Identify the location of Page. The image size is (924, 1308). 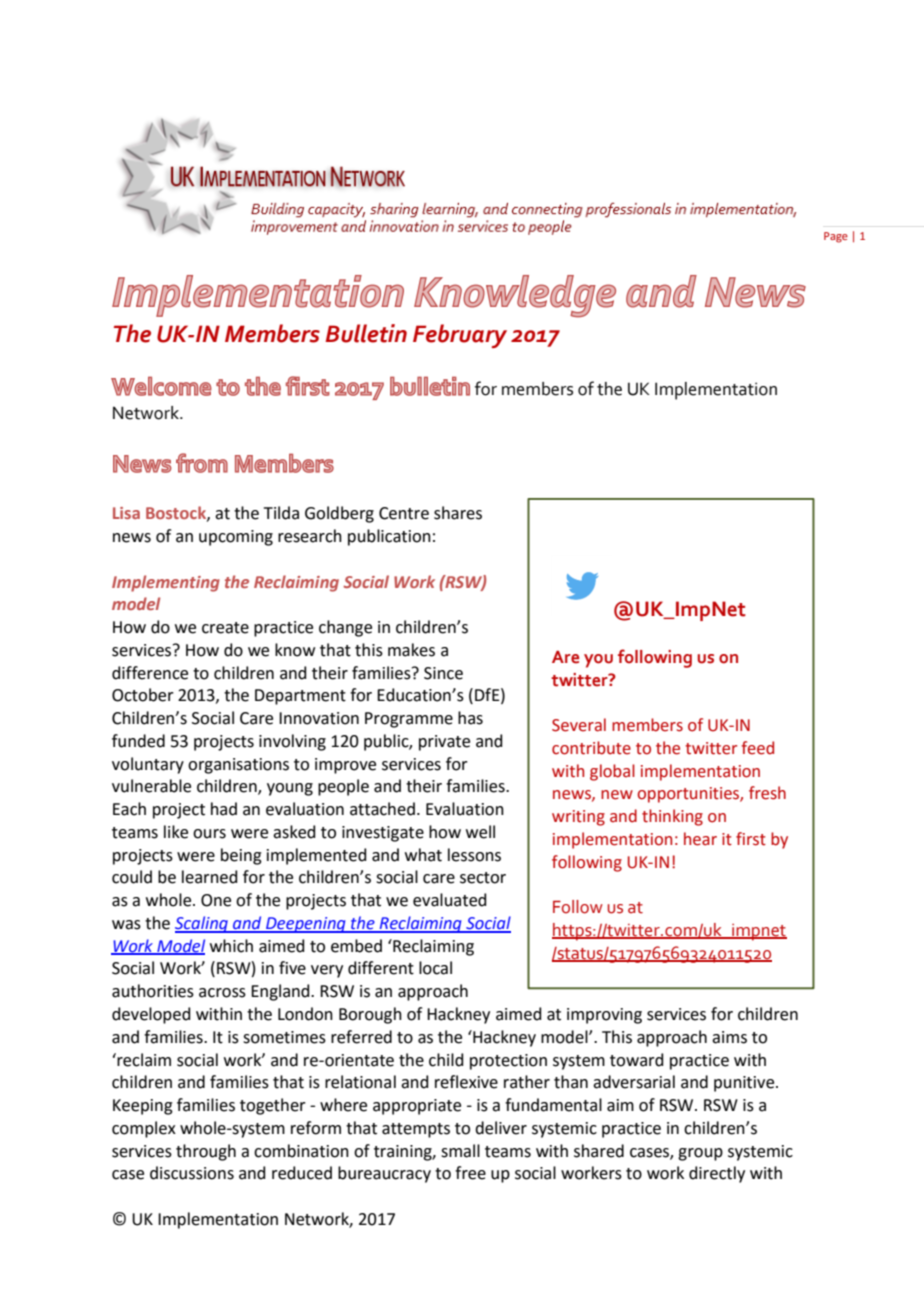
(836, 237).
